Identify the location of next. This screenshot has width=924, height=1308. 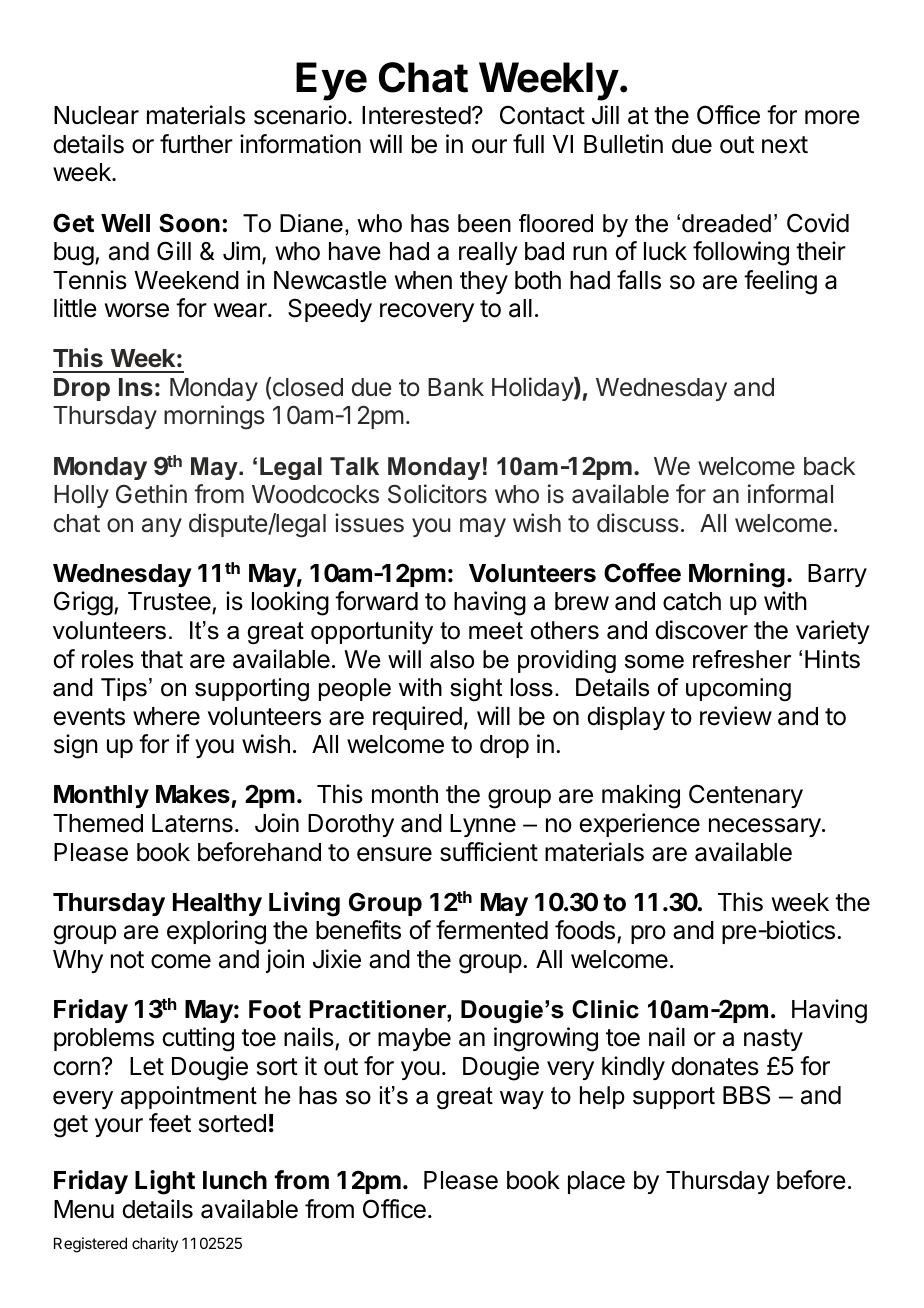
(785, 145).
